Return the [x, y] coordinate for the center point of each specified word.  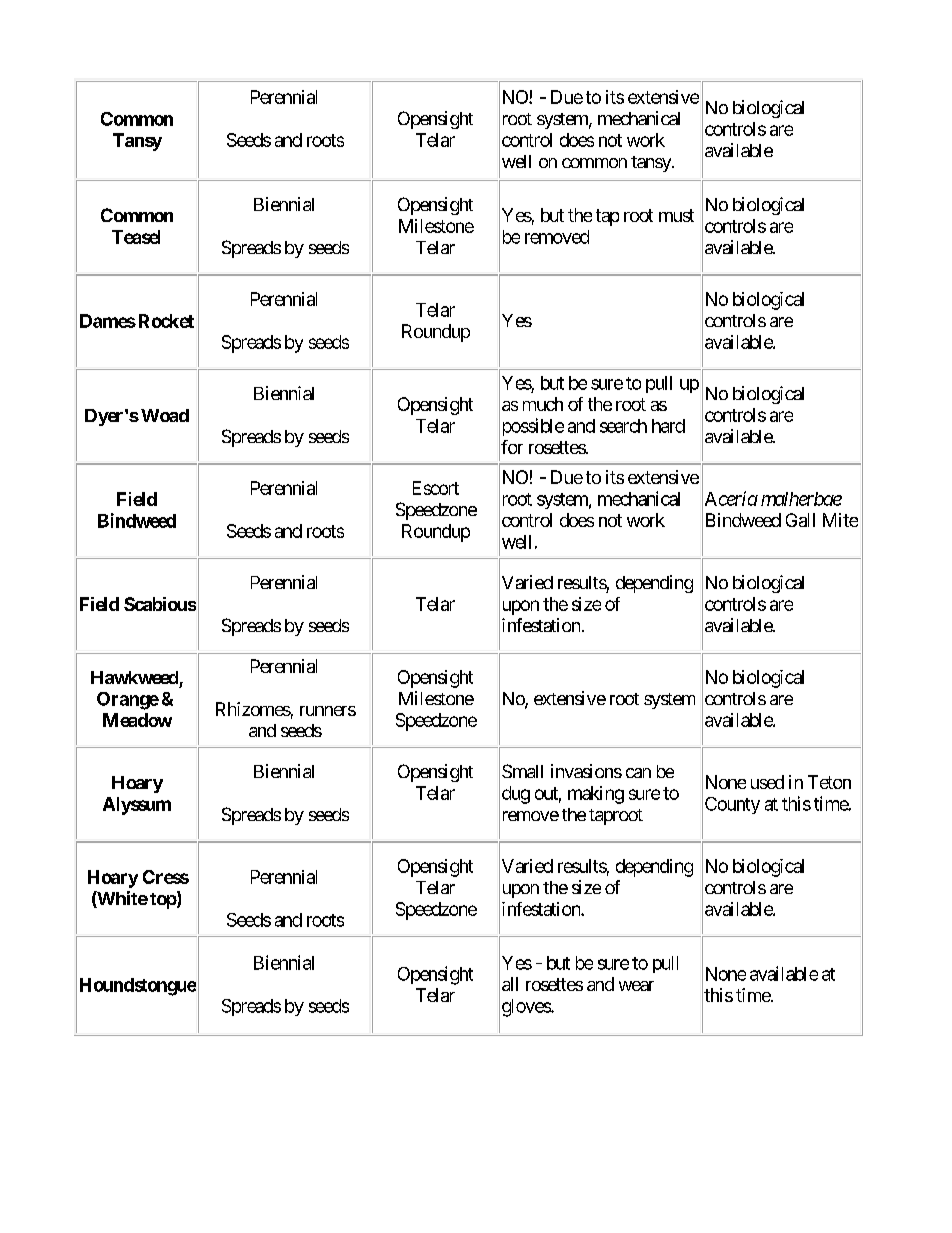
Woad [165, 415]
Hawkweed [134, 677]
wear [636, 986]
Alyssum [137, 806]
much [543, 404]
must [676, 215]
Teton [829, 782]
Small [522, 771]
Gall [800, 520]
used [767, 782]
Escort [436, 488]
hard [668, 426]
